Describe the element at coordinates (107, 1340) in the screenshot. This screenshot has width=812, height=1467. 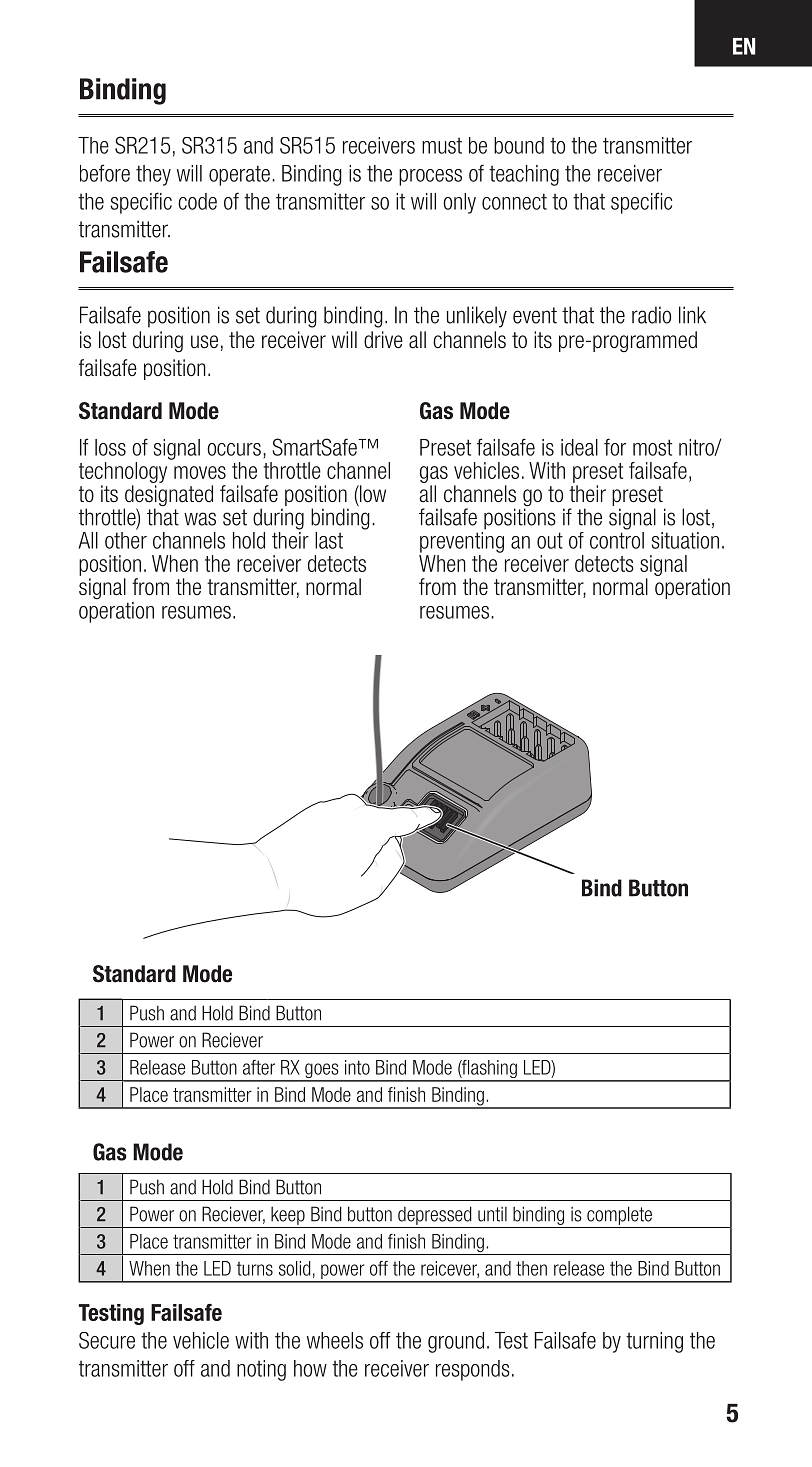
I see `Secure` at that location.
